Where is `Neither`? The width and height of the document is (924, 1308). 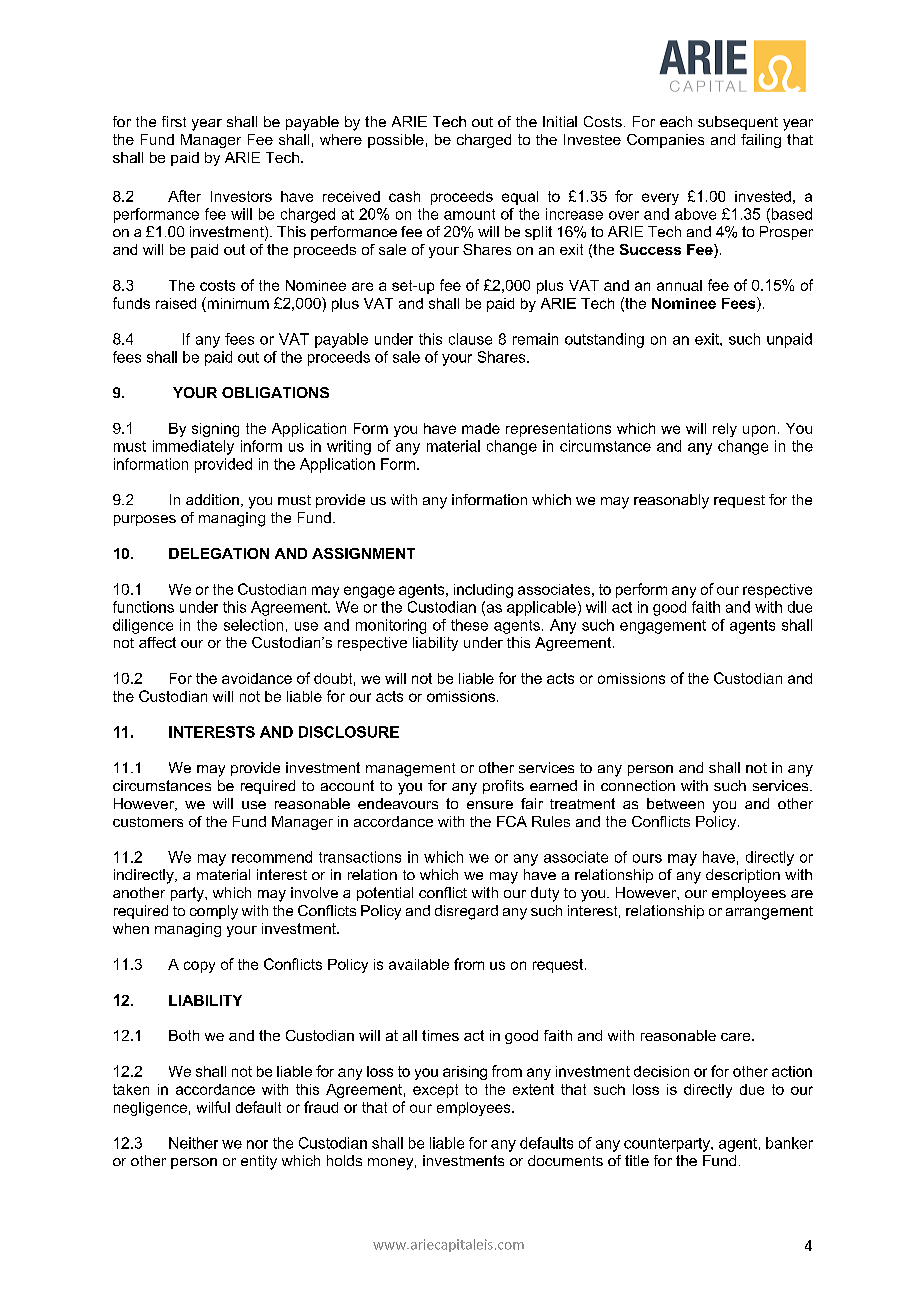
Neither is located at coordinates (193, 1143).
